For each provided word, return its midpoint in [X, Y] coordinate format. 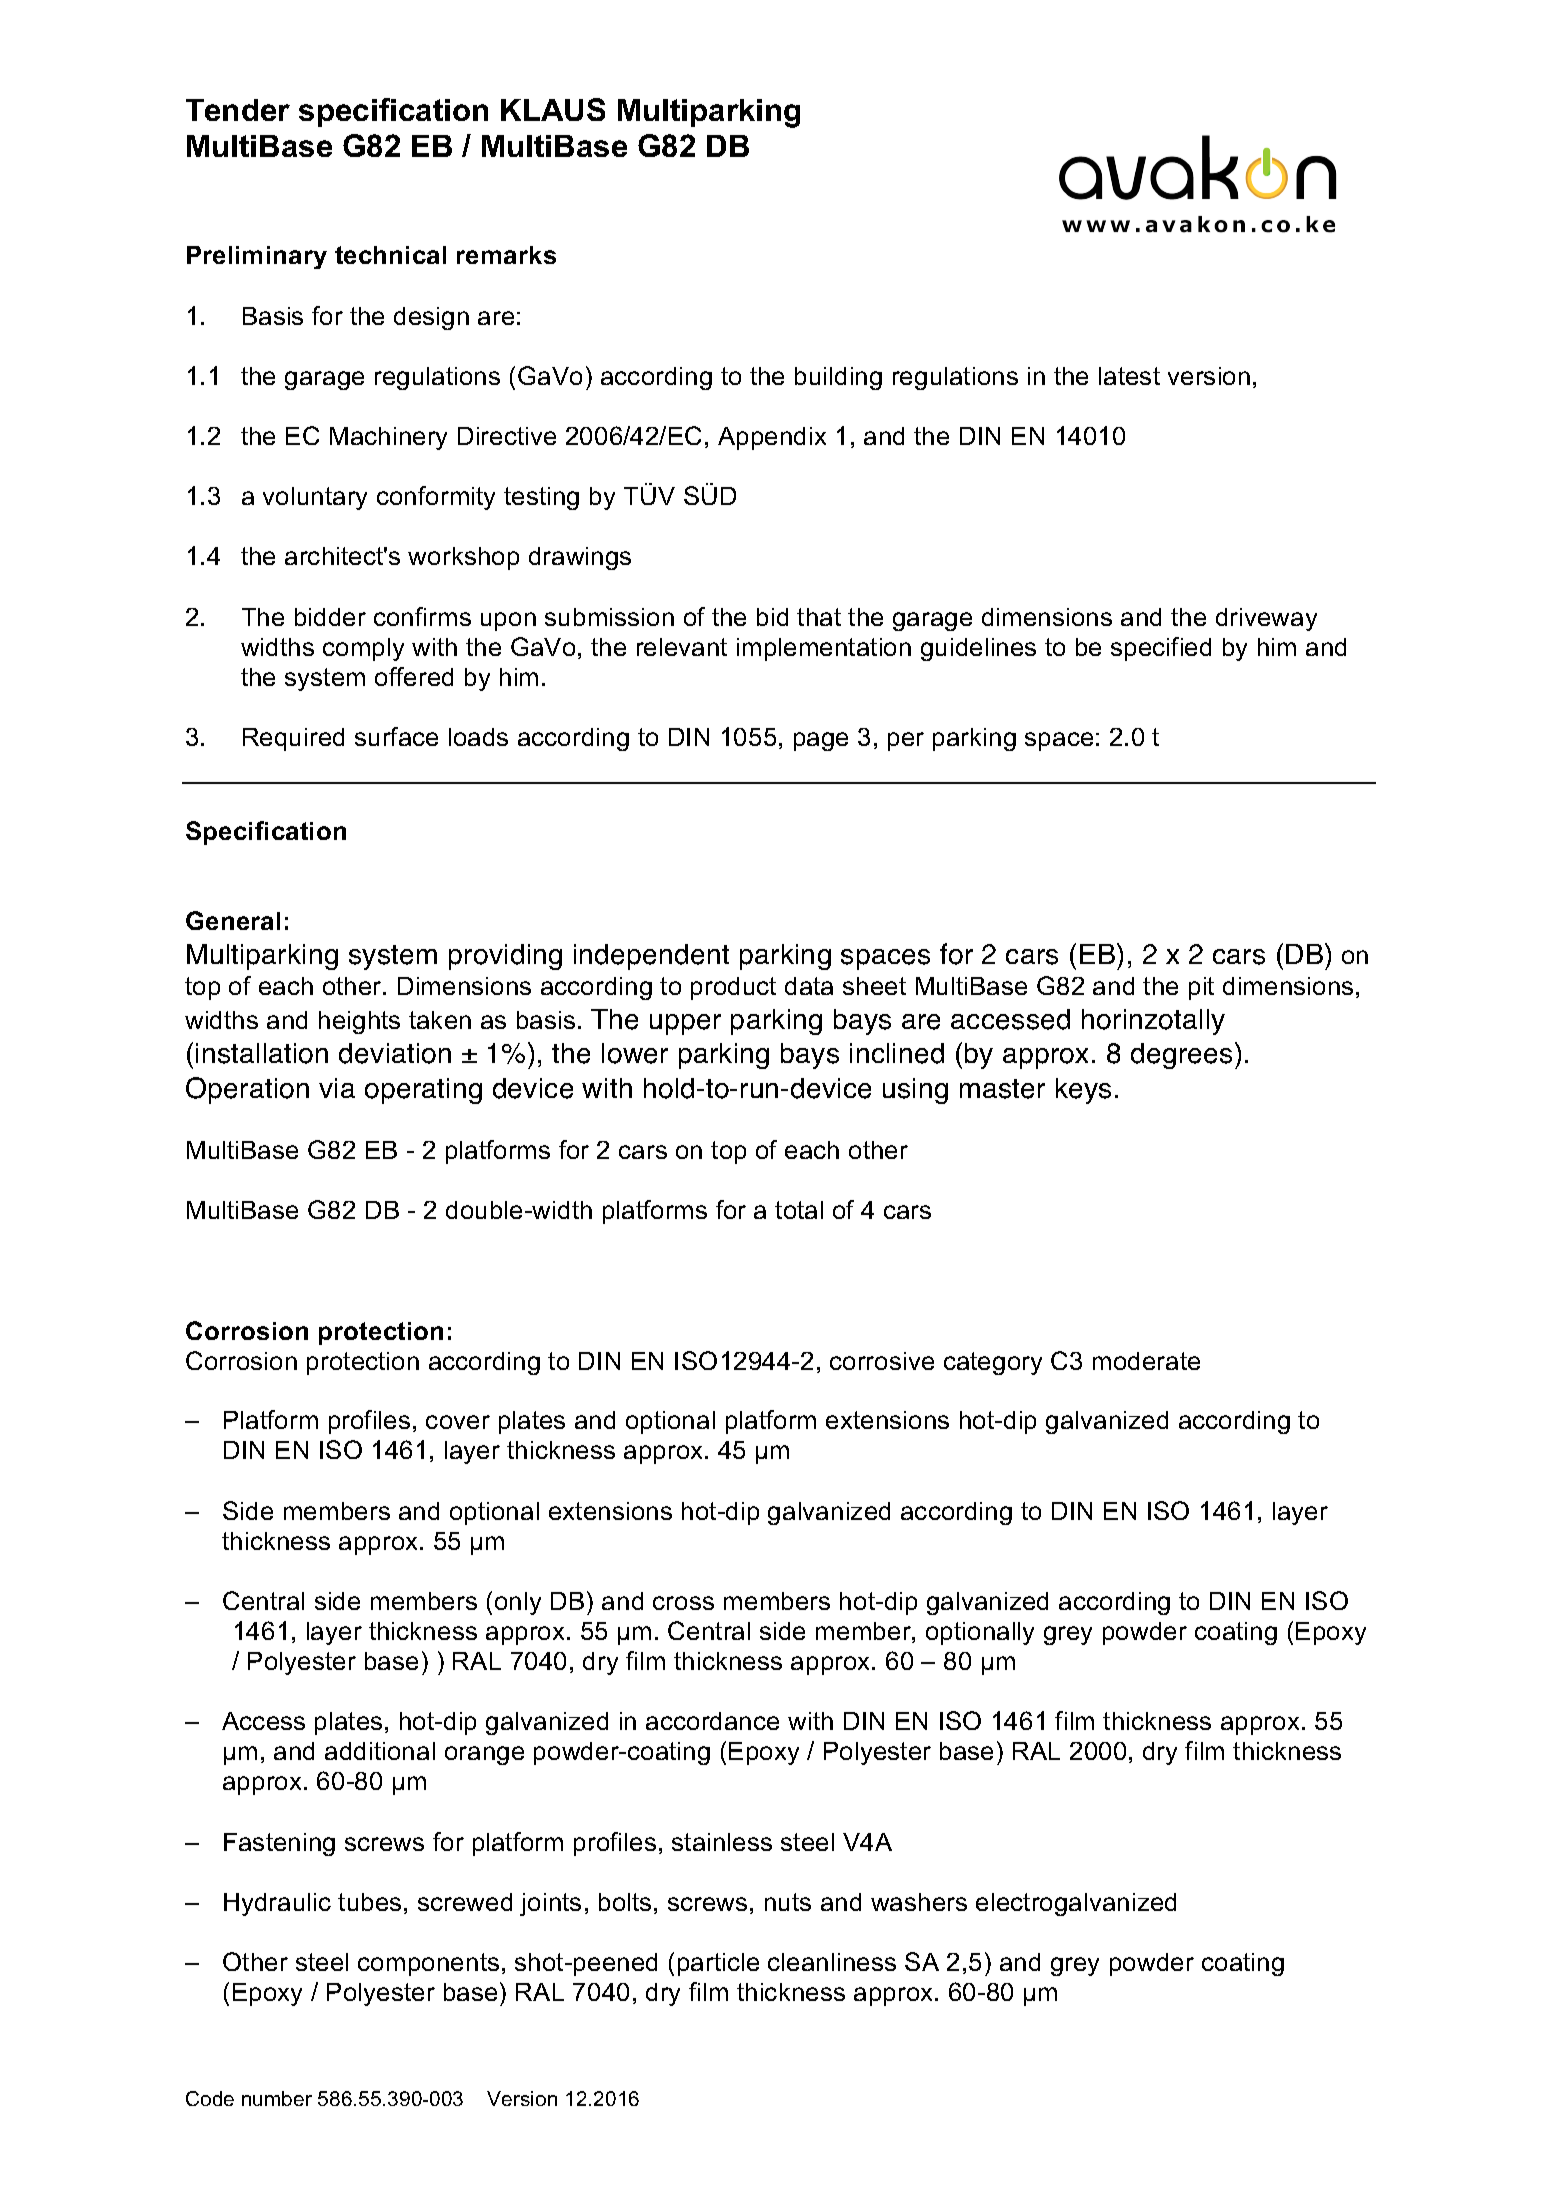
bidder [330, 617]
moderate [1146, 1361]
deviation [395, 1053]
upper [685, 1024]
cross [683, 1603]
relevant [682, 647]
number [277, 2098]
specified [1161, 649]
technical [390, 255]
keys [1083, 1091]
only [518, 1603]
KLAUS [553, 109]
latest [1129, 376]
